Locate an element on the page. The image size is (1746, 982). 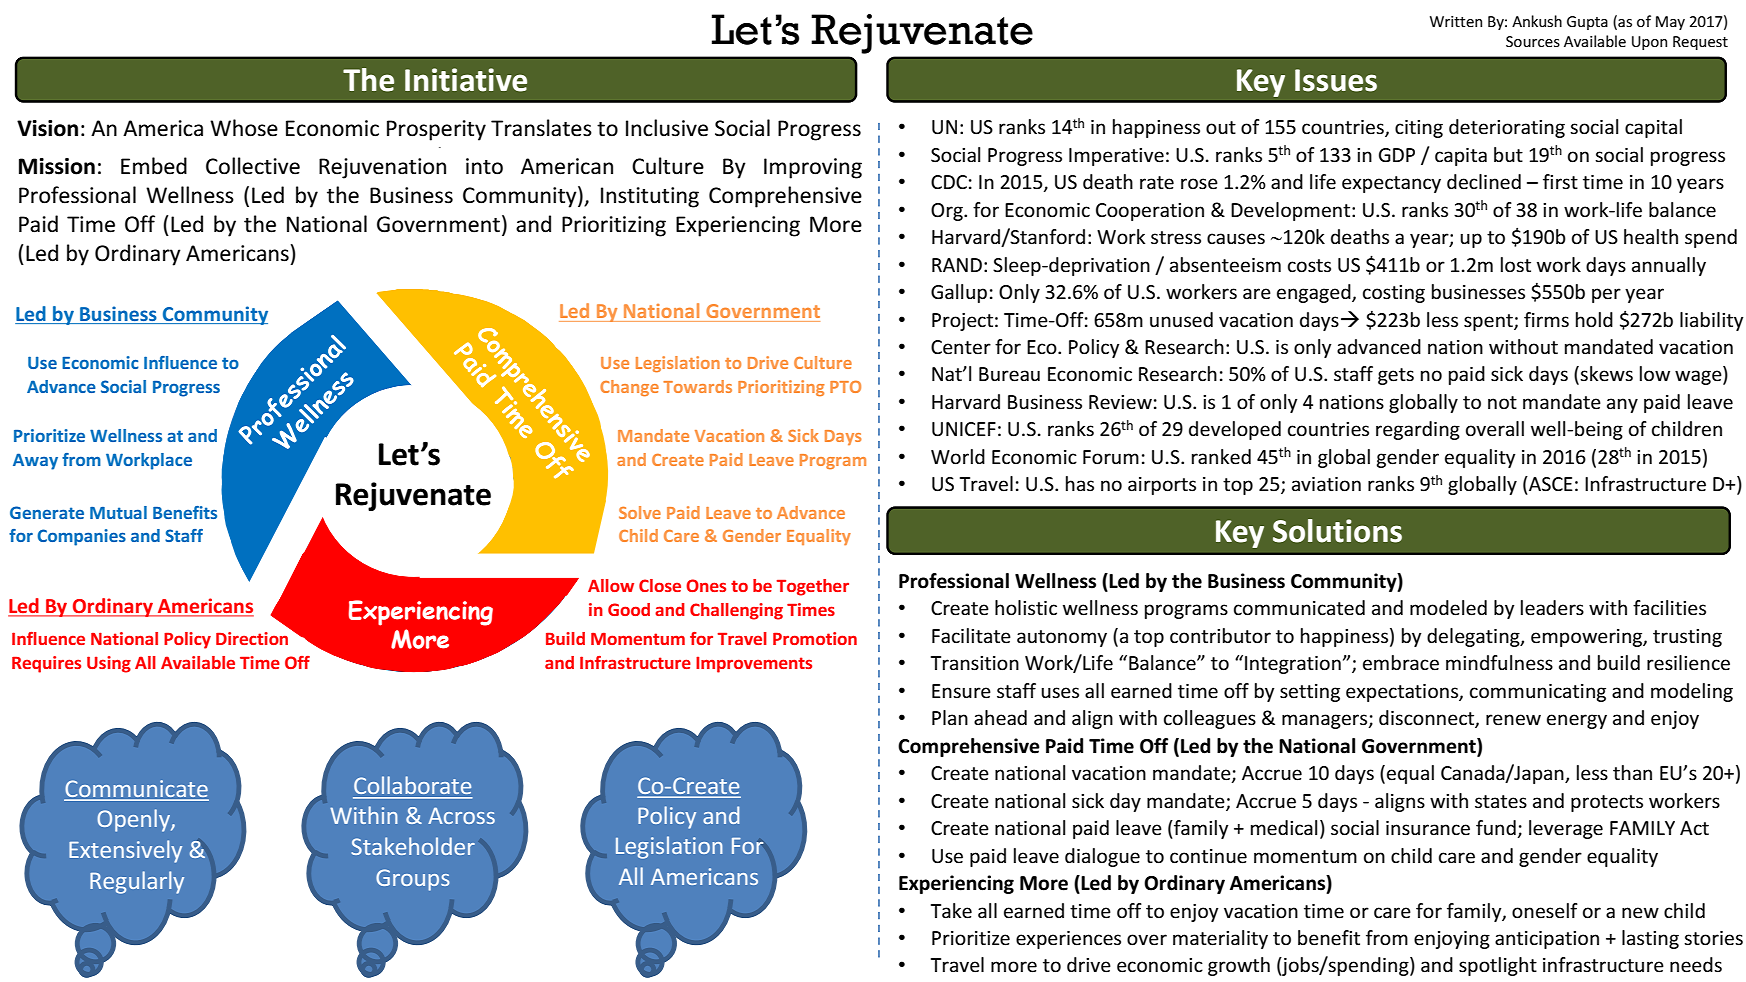
anticipation is located at coordinates (1547, 940).
